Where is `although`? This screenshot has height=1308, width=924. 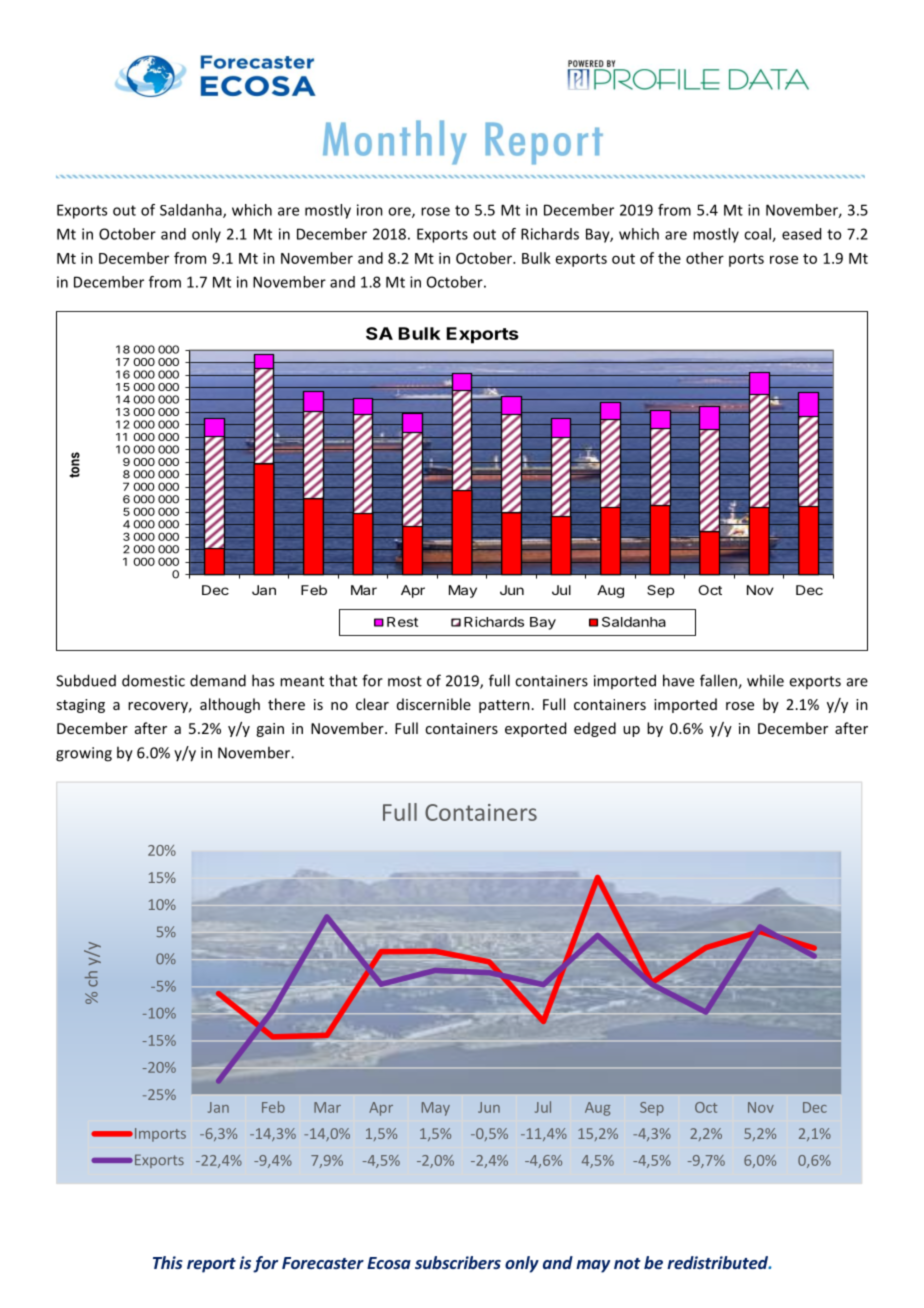 although is located at coordinates (230, 705).
